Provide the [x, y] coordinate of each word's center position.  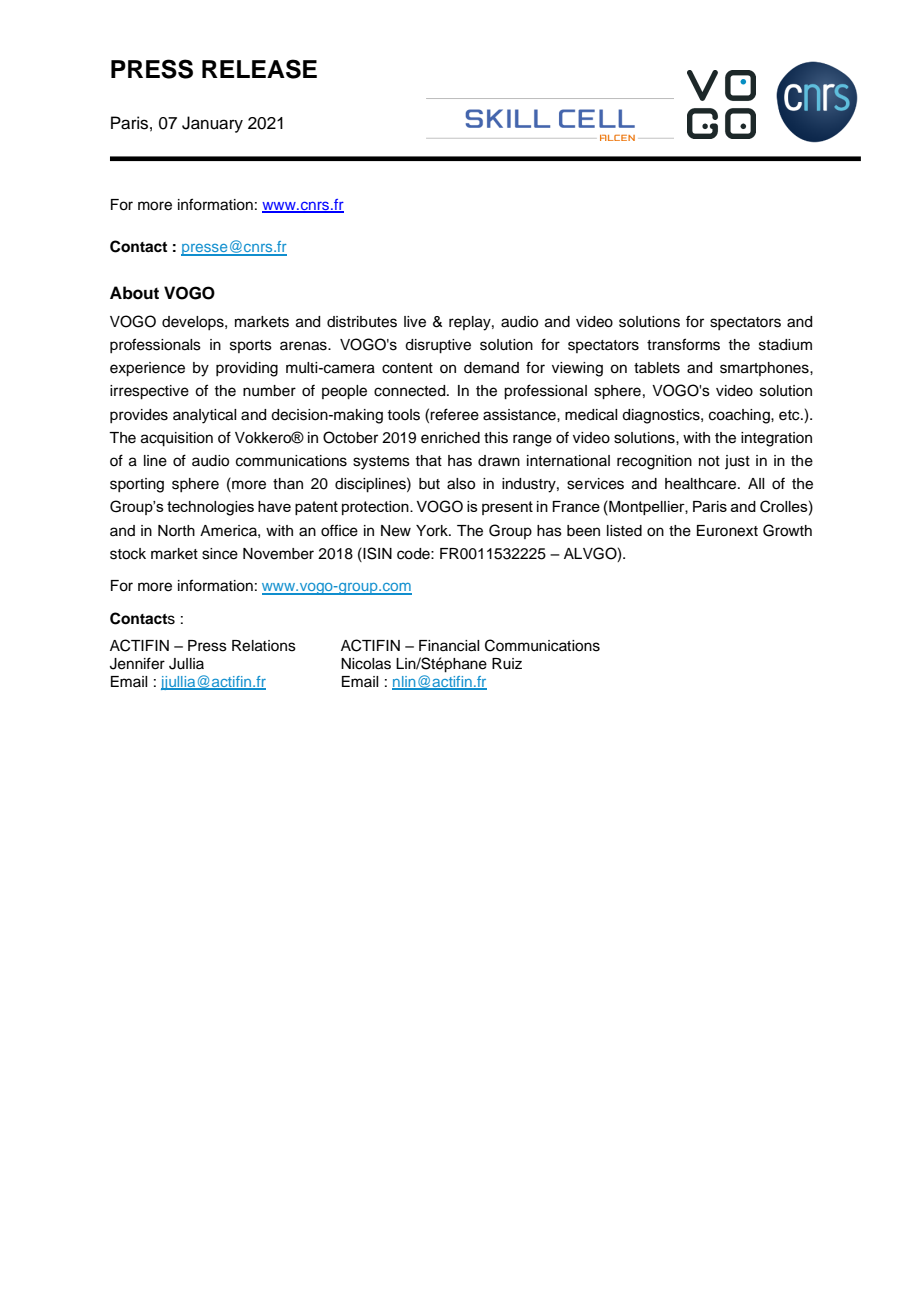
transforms [683, 344]
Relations [264, 646]
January [212, 124]
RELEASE [259, 69]
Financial [449, 646]
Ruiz [507, 664]
